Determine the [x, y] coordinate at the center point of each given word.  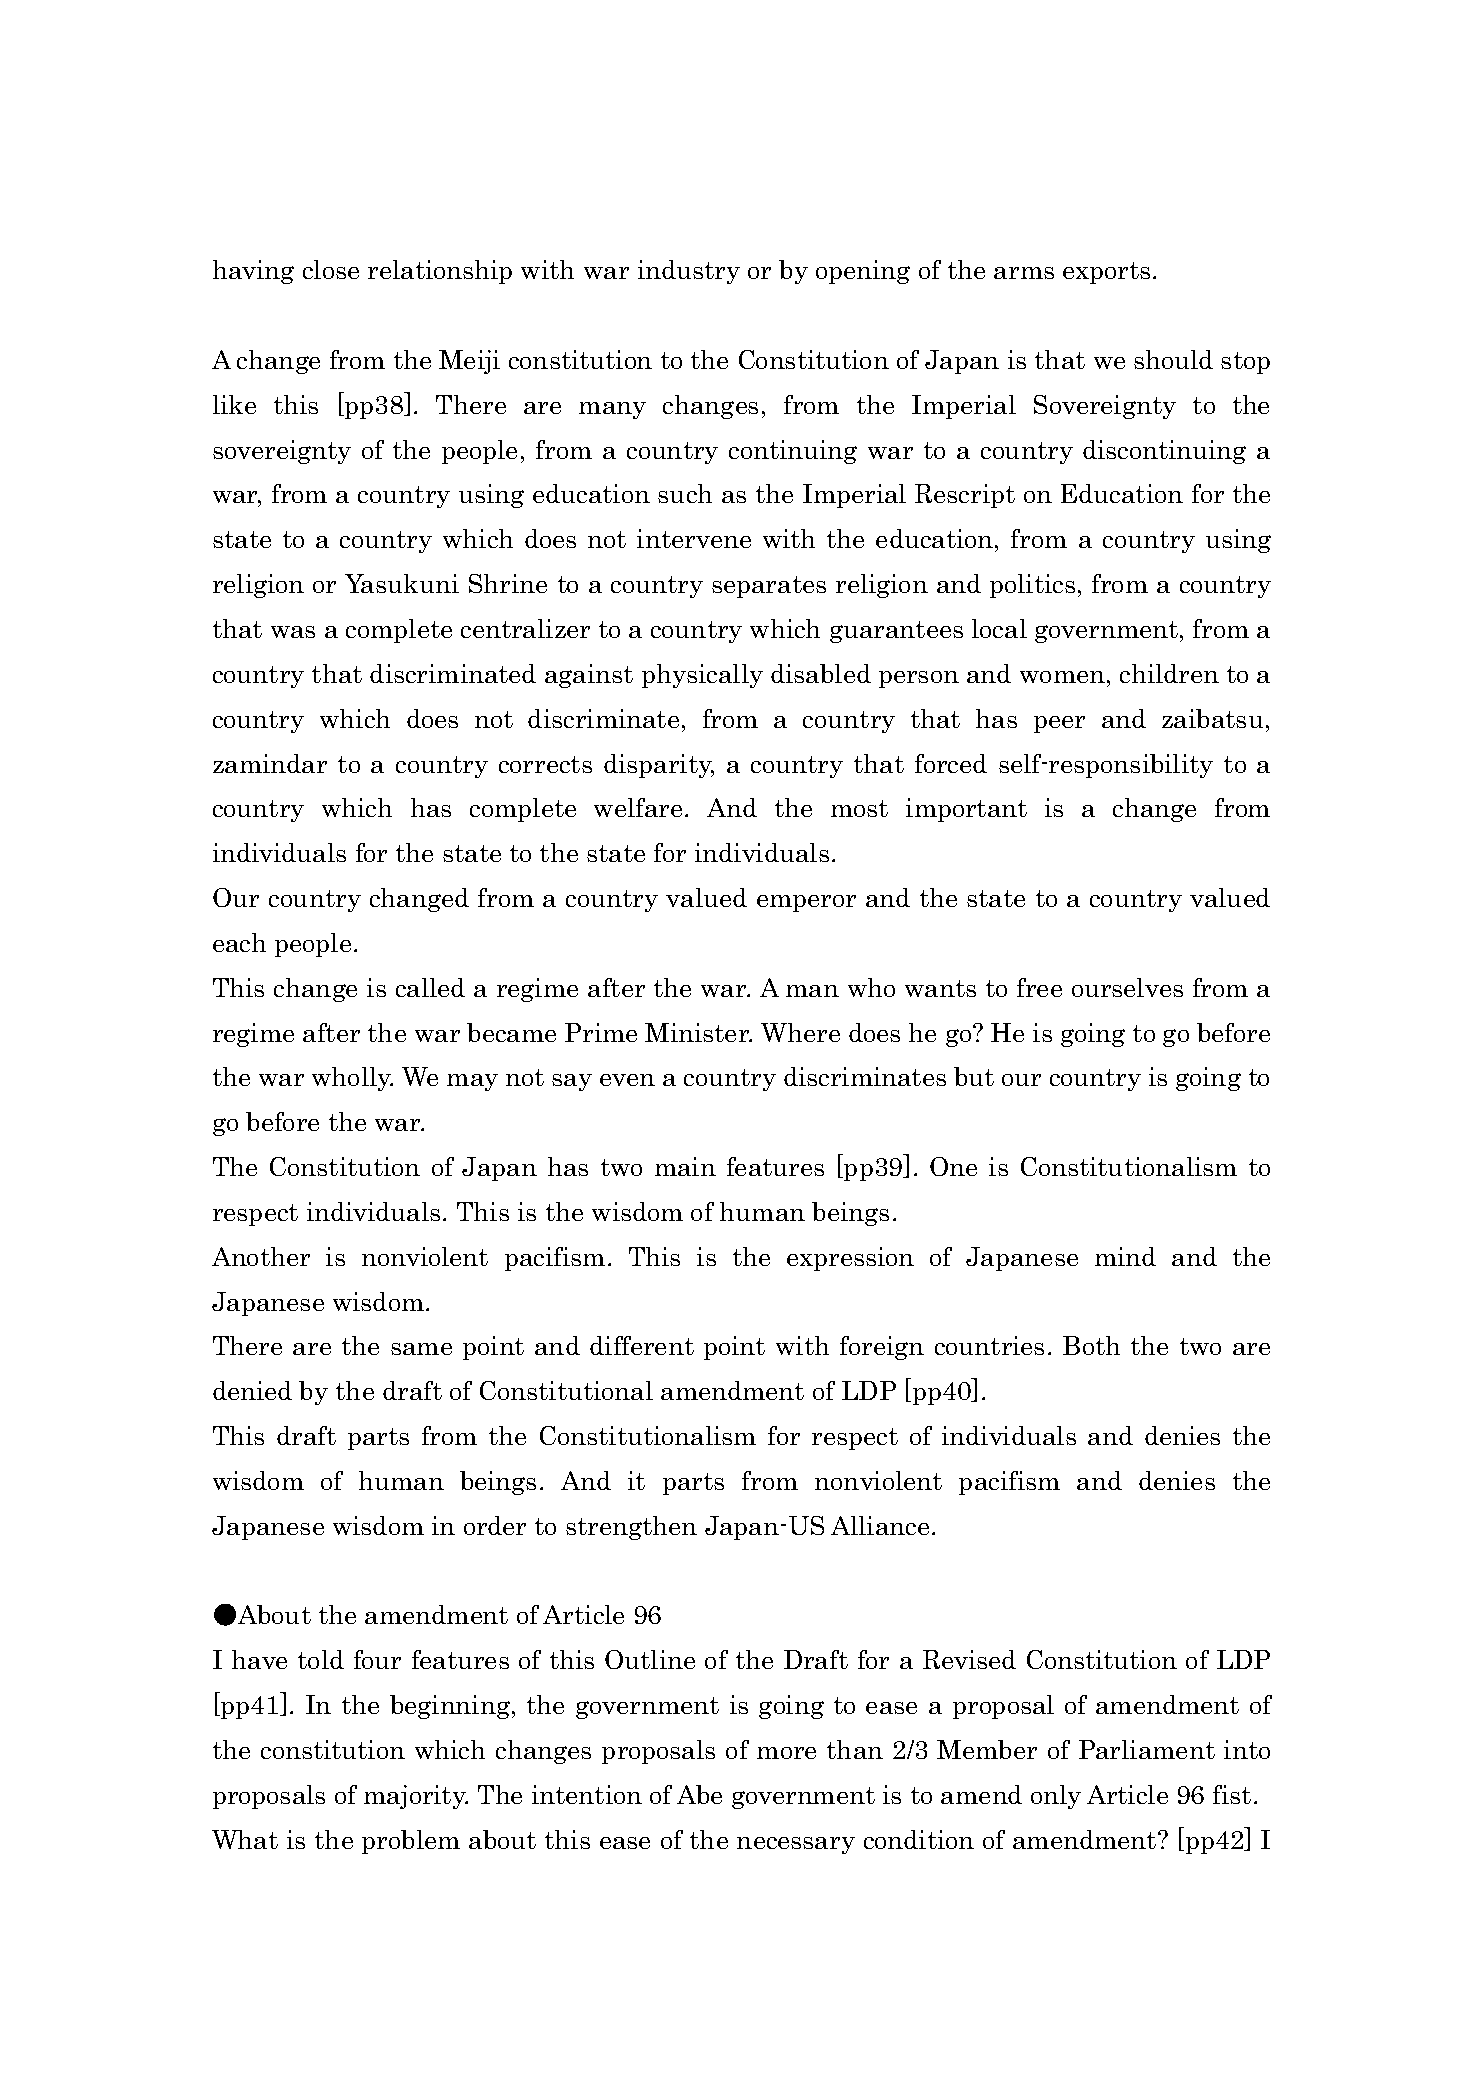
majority [416, 1797]
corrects [545, 764]
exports [1106, 273]
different [642, 1345]
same [421, 1349]
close [331, 269]
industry [689, 272]
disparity [659, 766]
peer [1059, 724]
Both [1091, 1345]
